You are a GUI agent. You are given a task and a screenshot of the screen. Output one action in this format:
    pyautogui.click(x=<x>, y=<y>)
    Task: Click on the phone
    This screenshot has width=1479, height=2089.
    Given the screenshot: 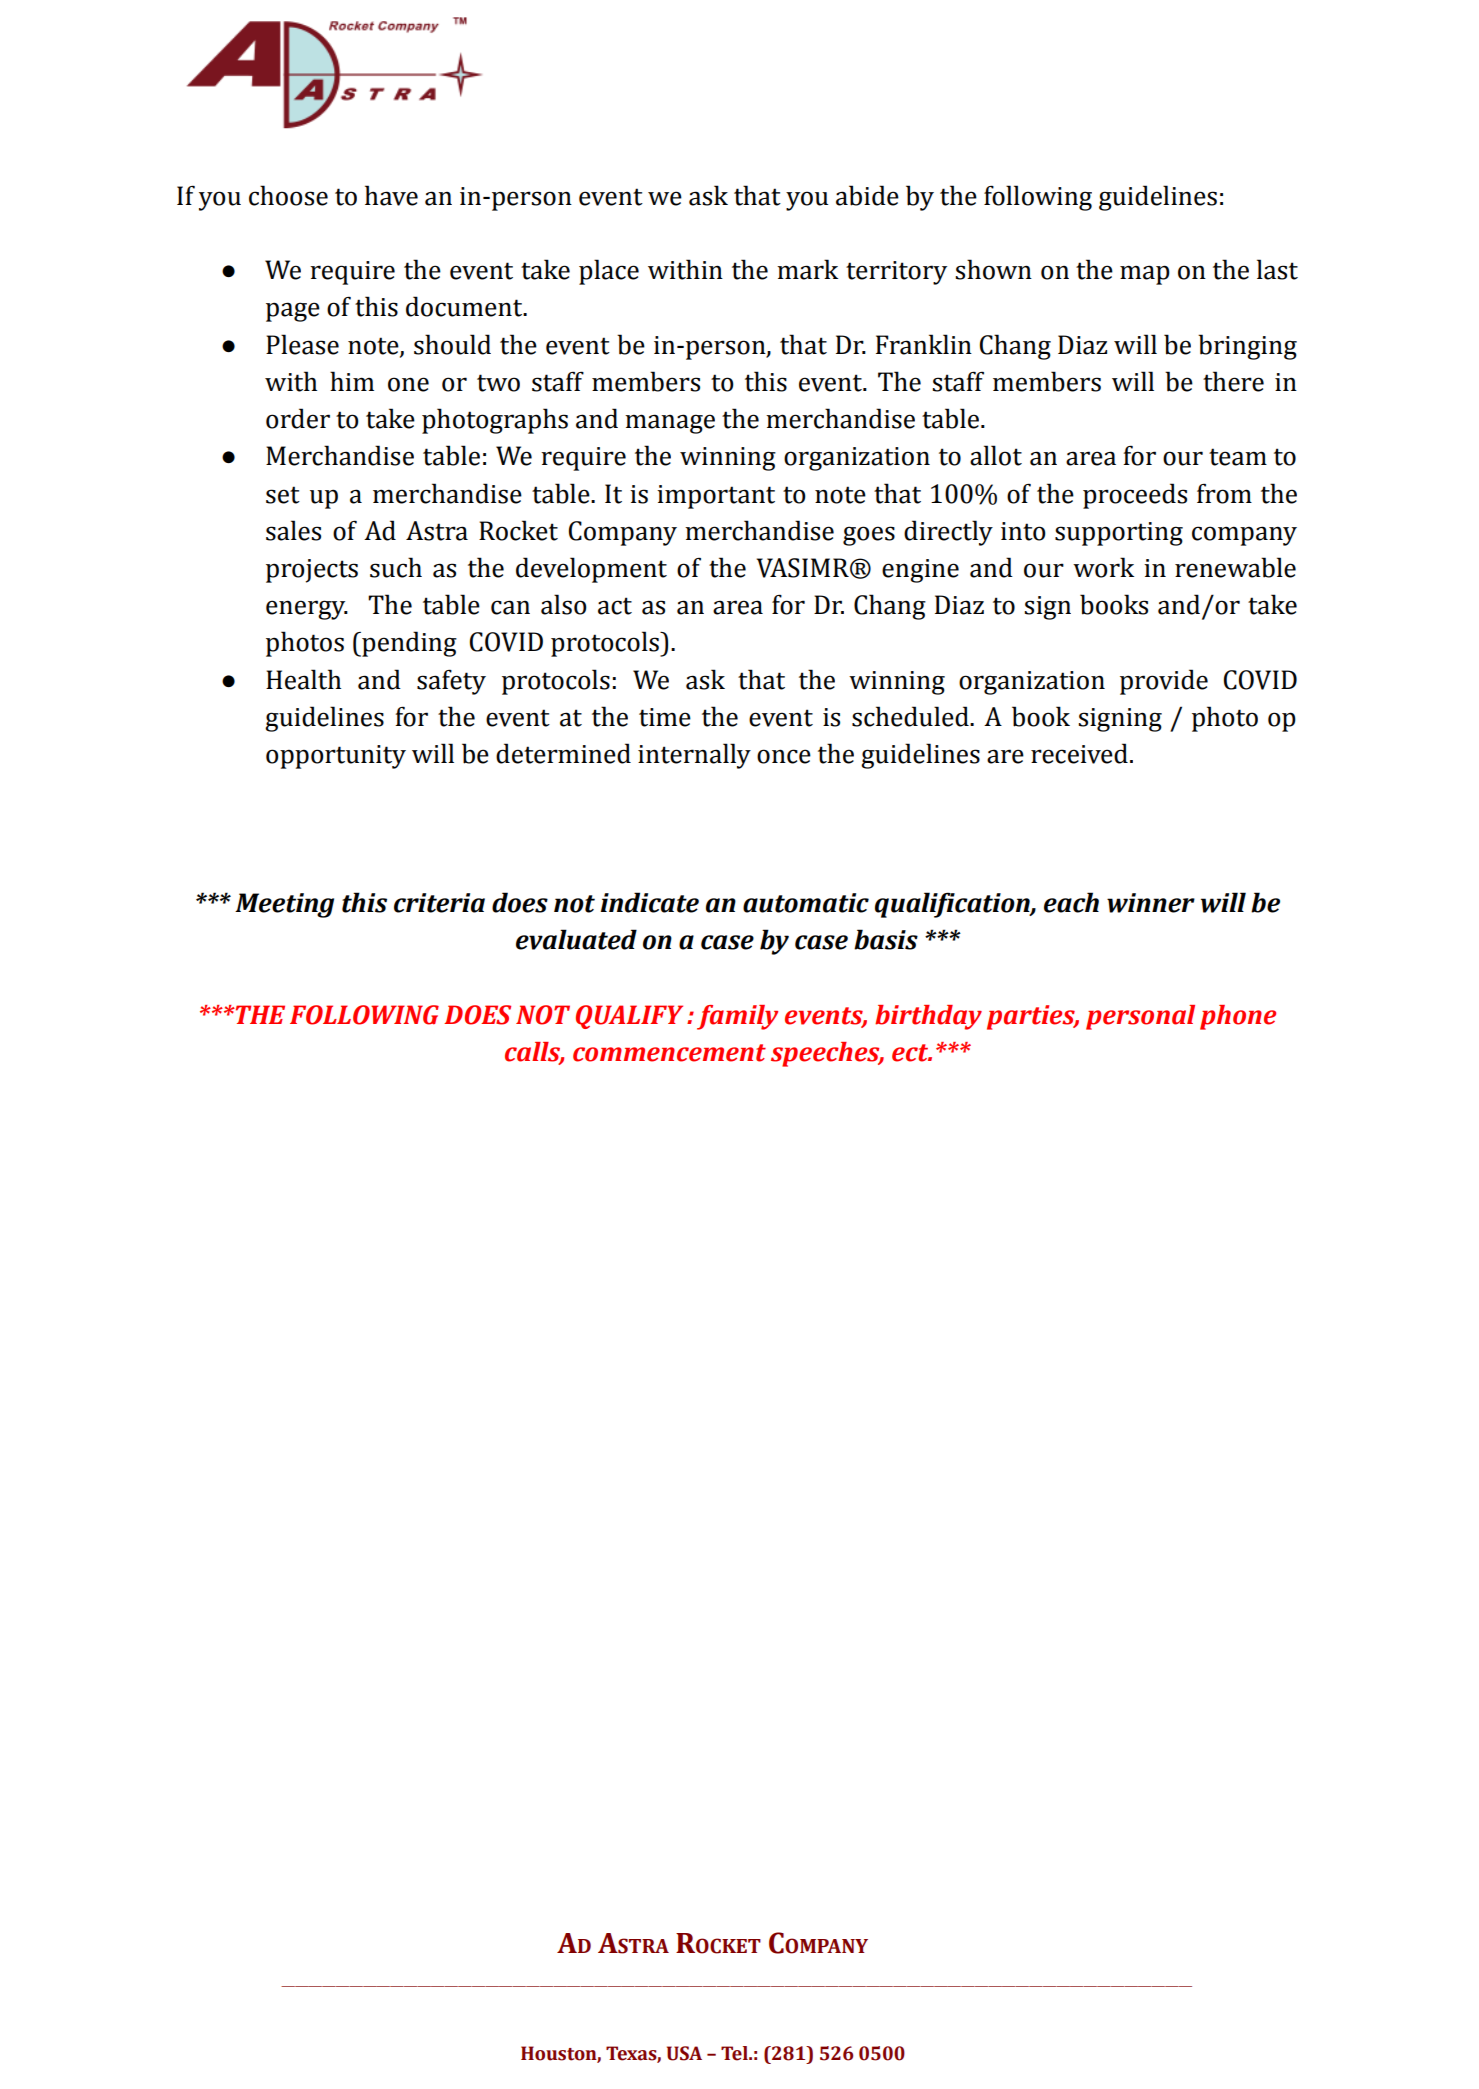 What is the action you would take?
    pyautogui.click(x=1238, y=1017)
